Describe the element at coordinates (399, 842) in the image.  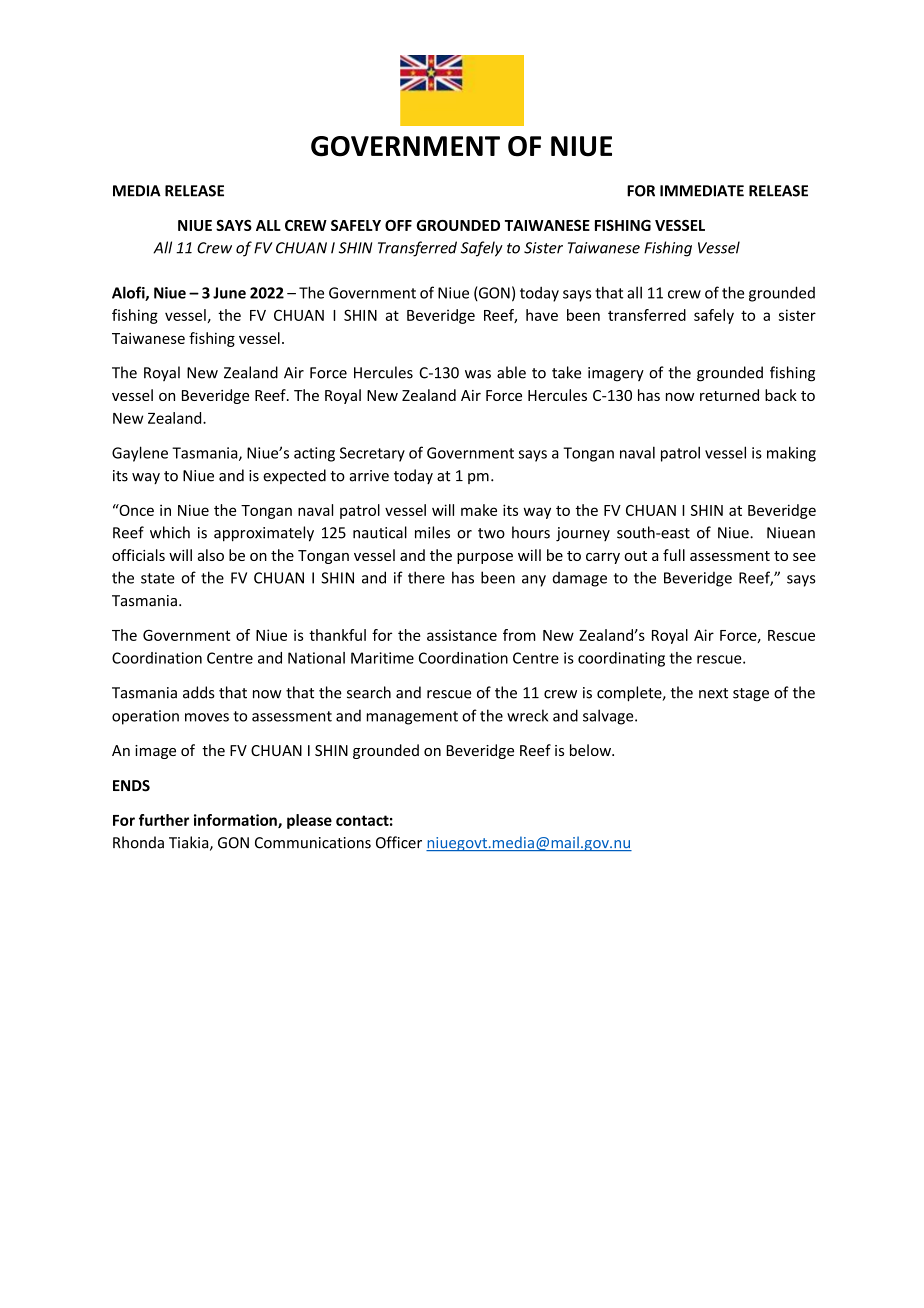
I see `Officer` at that location.
